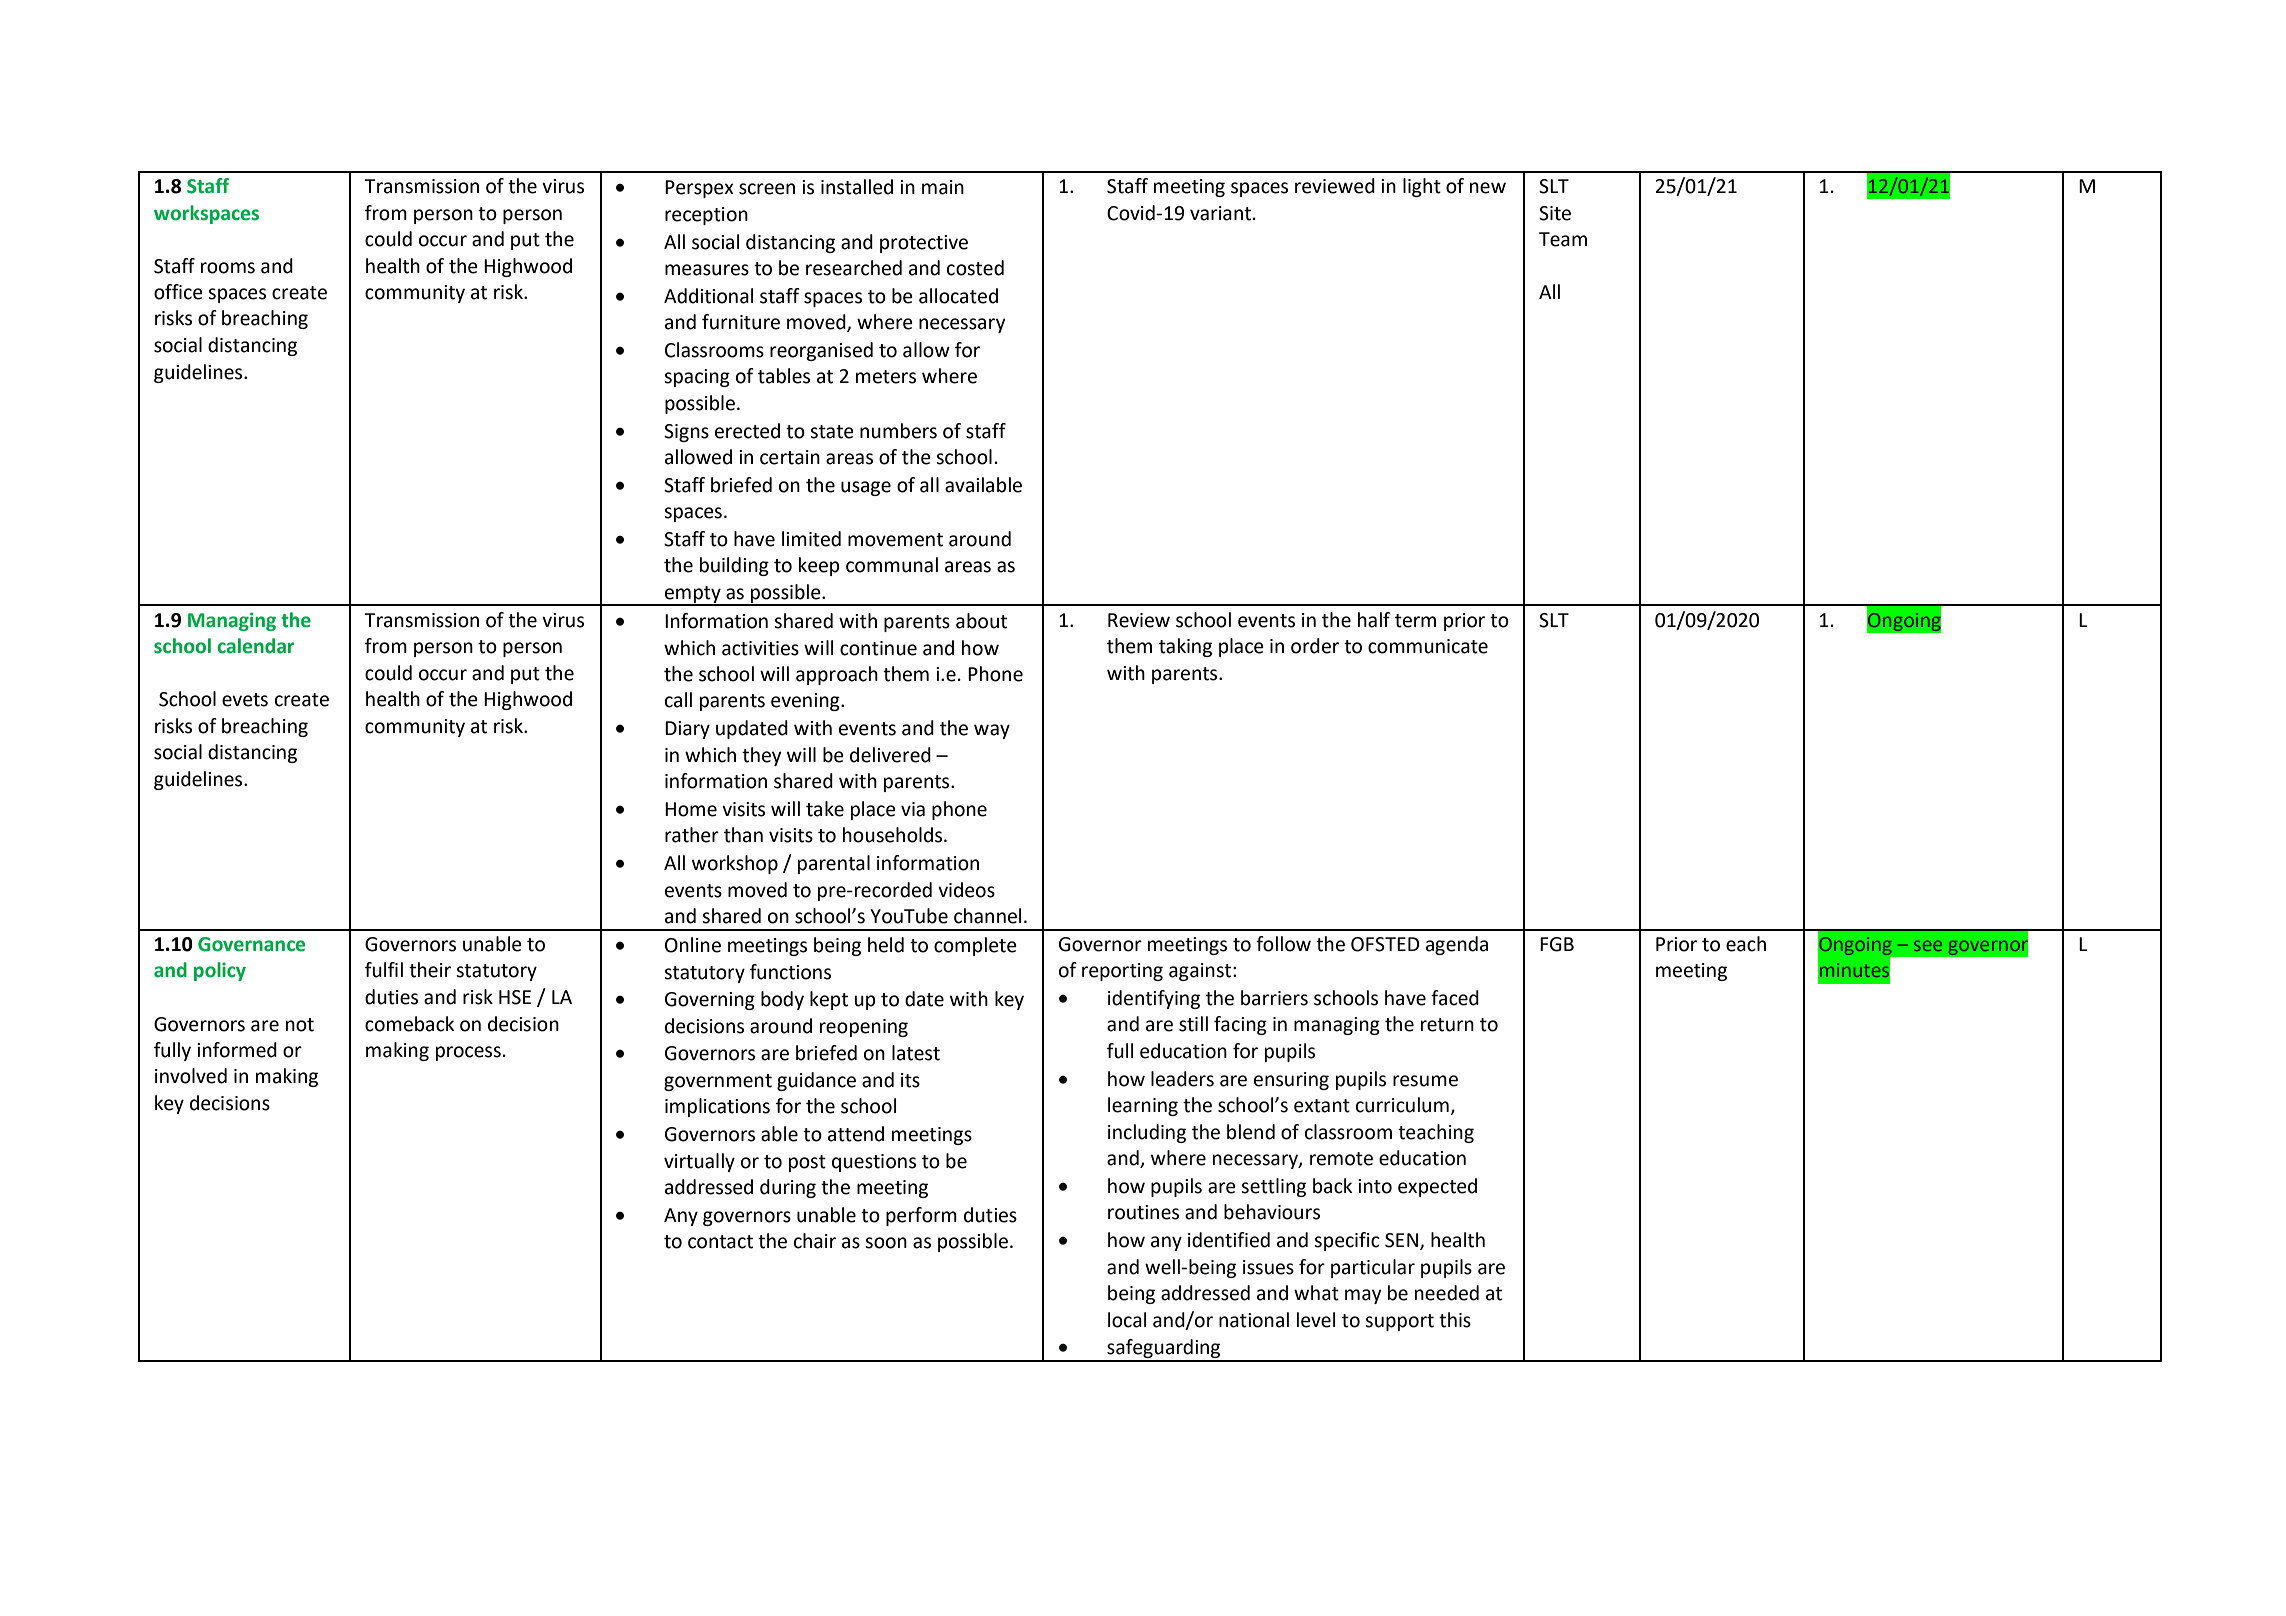 This screenshot has width=2286, height=1616. Describe the element at coordinates (720, 1242) in the screenshot. I see `contact` at that location.
